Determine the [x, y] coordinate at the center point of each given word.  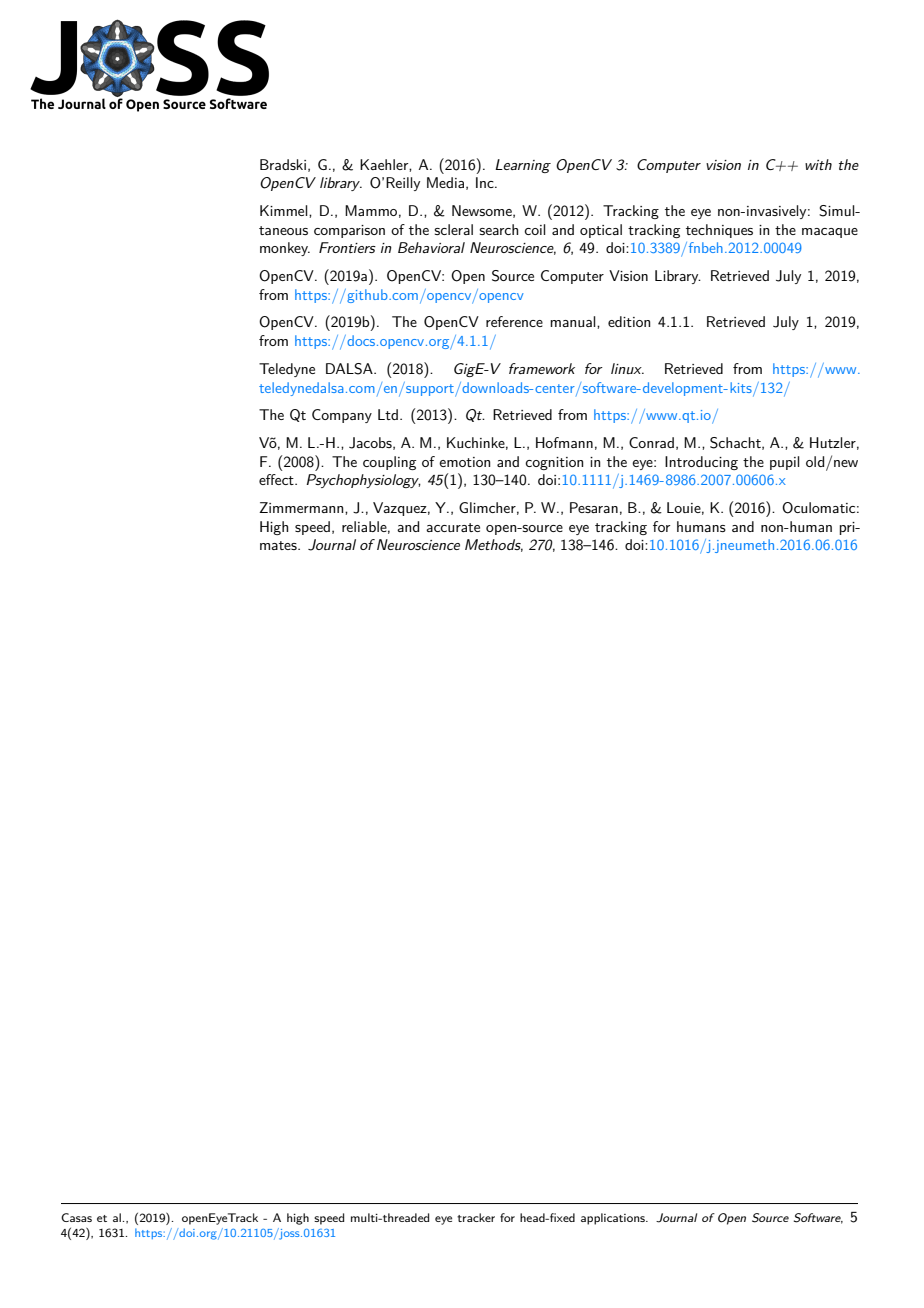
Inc [486, 182]
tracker [476, 1217]
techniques [719, 231]
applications [614, 1219]
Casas [76, 1217]
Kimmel [285, 210]
